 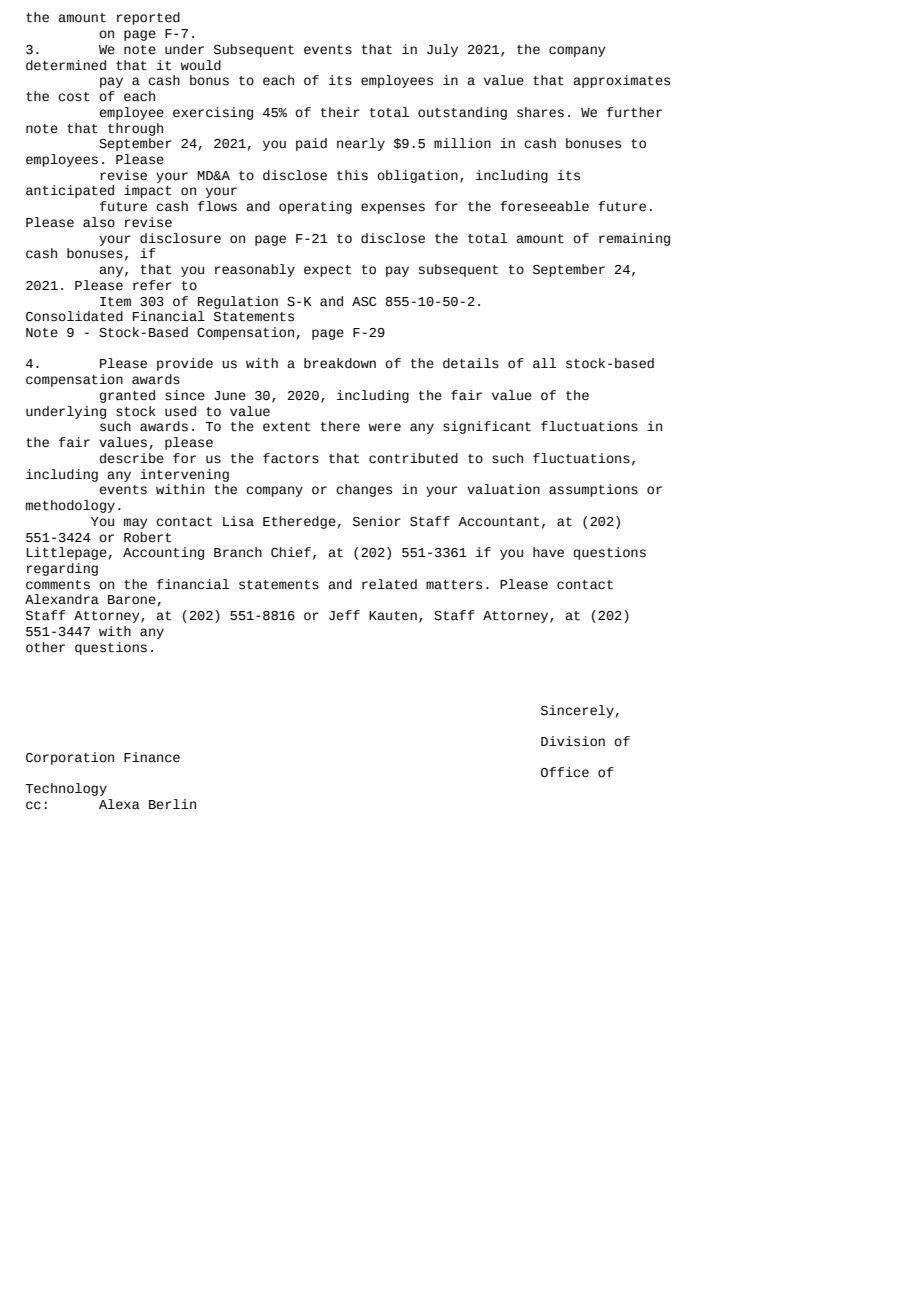 I want to click on were, so click(x=384, y=427).
